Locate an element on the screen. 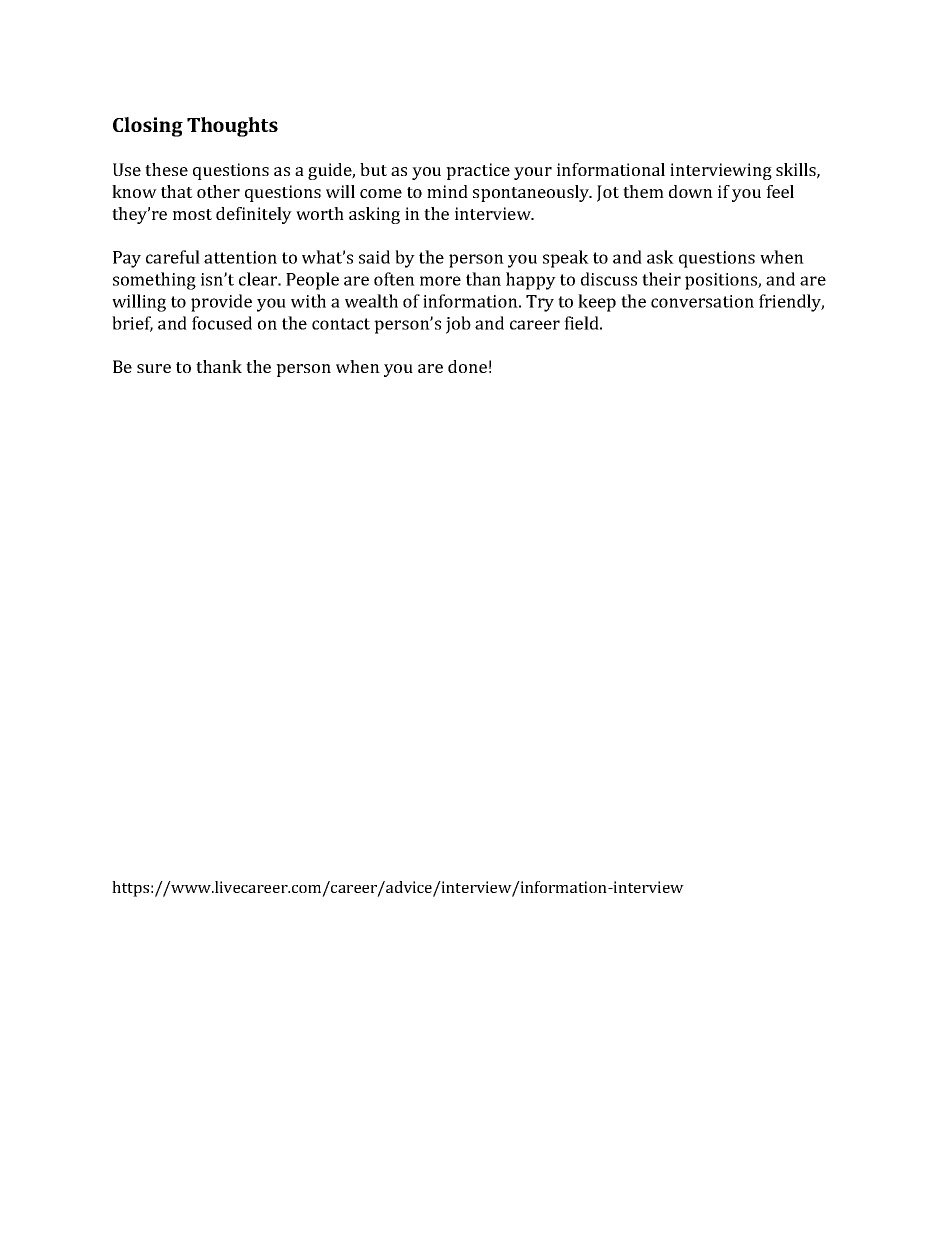  speak is located at coordinates (566, 259).
